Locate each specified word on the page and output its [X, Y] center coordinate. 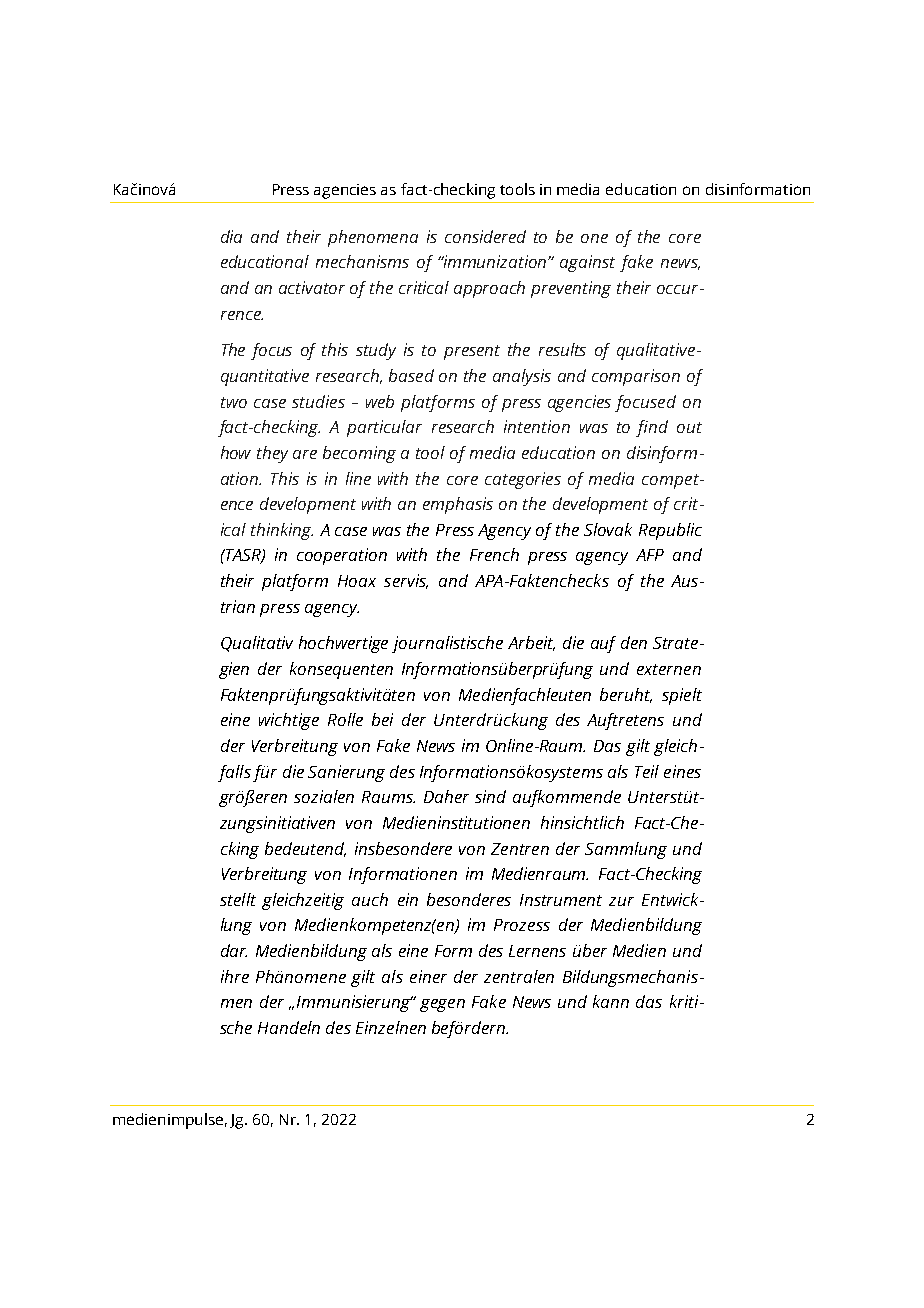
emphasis [458, 505]
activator [312, 287]
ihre [235, 976]
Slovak [608, 529]
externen [669, 669]
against [587, 263]
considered [485, 236]
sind [490, 796]
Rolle [345, 719]
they [272, 454]
